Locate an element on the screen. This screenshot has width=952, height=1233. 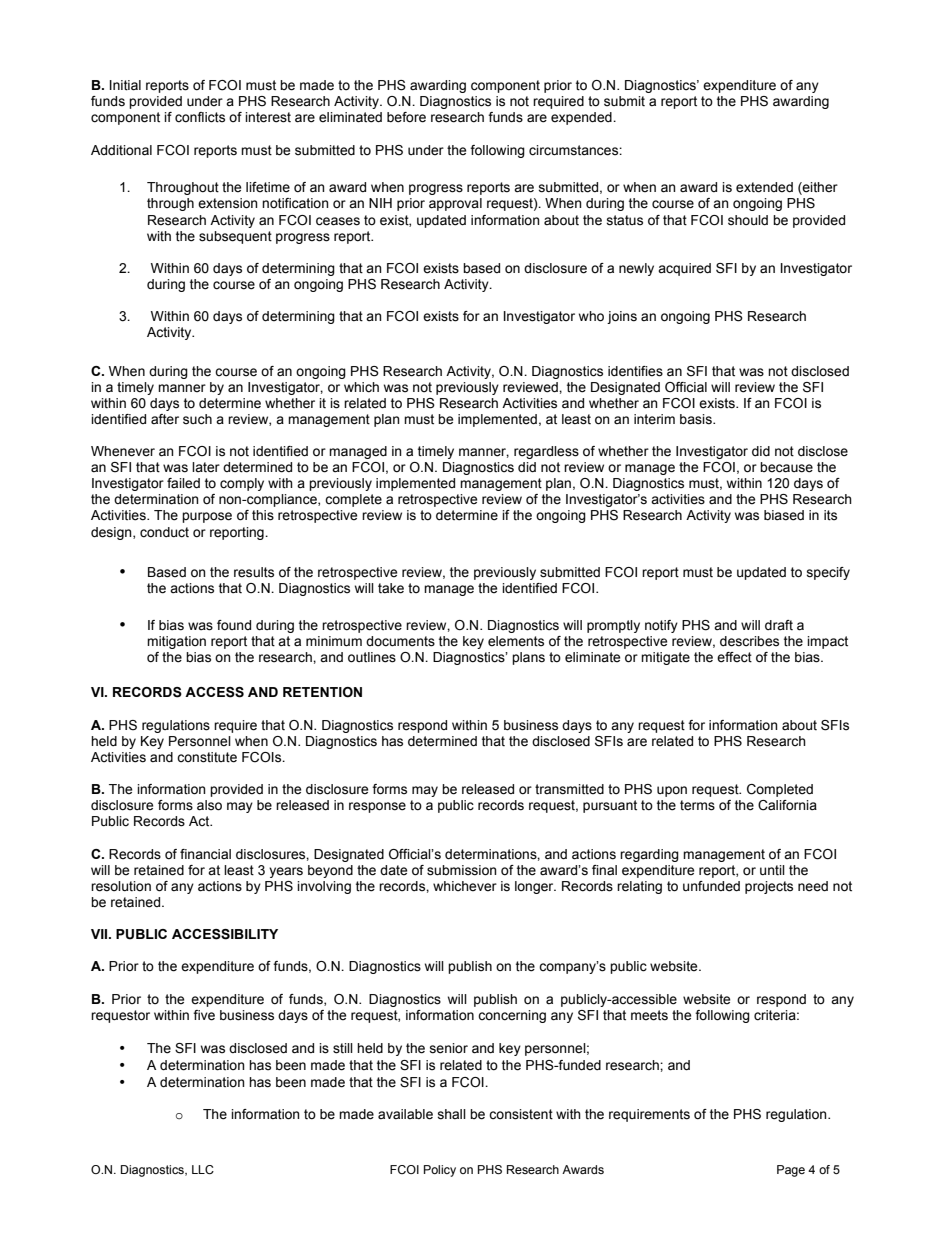
acquired is located at coordinates (684, 269).
